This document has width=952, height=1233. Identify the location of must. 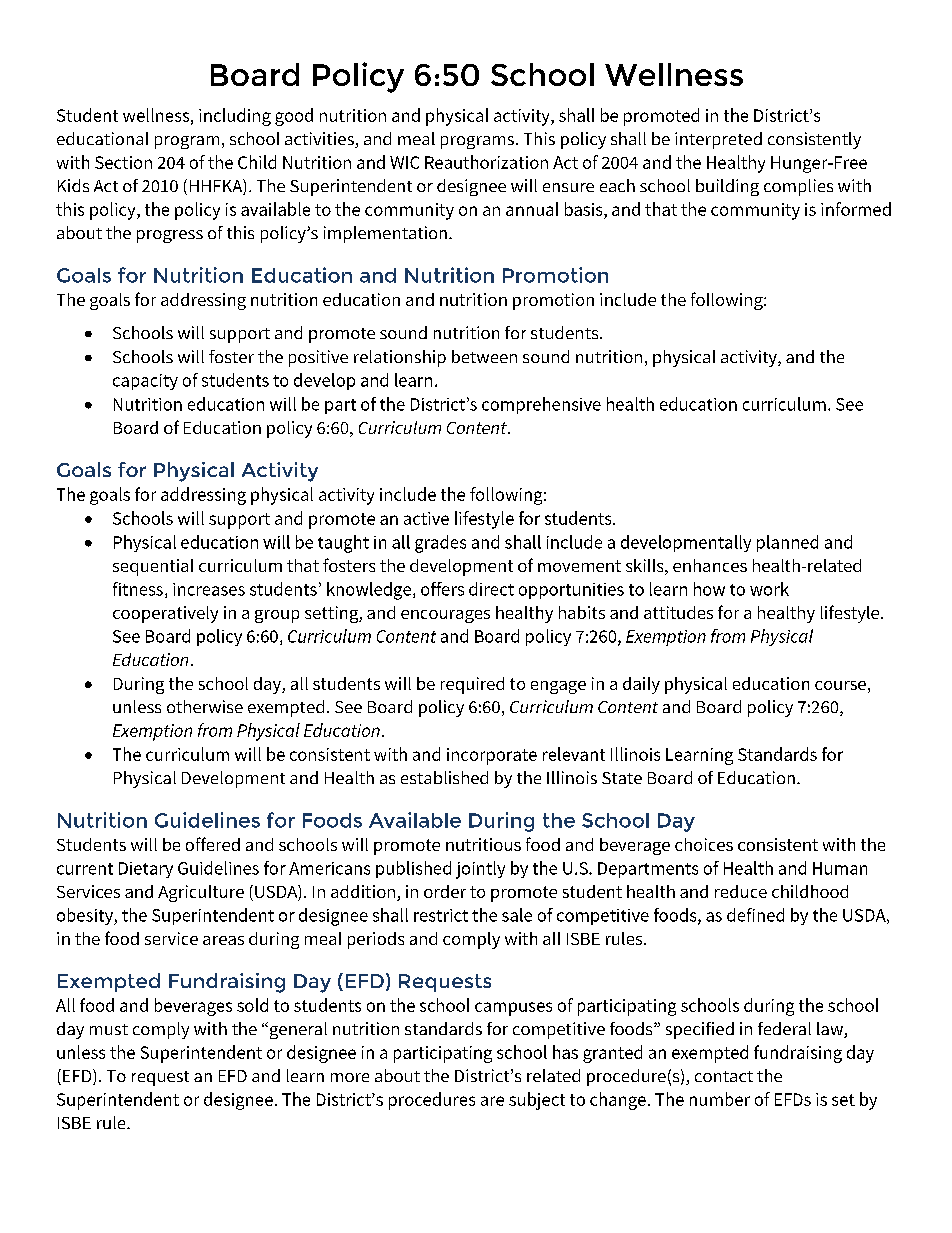
(109, 1029).
